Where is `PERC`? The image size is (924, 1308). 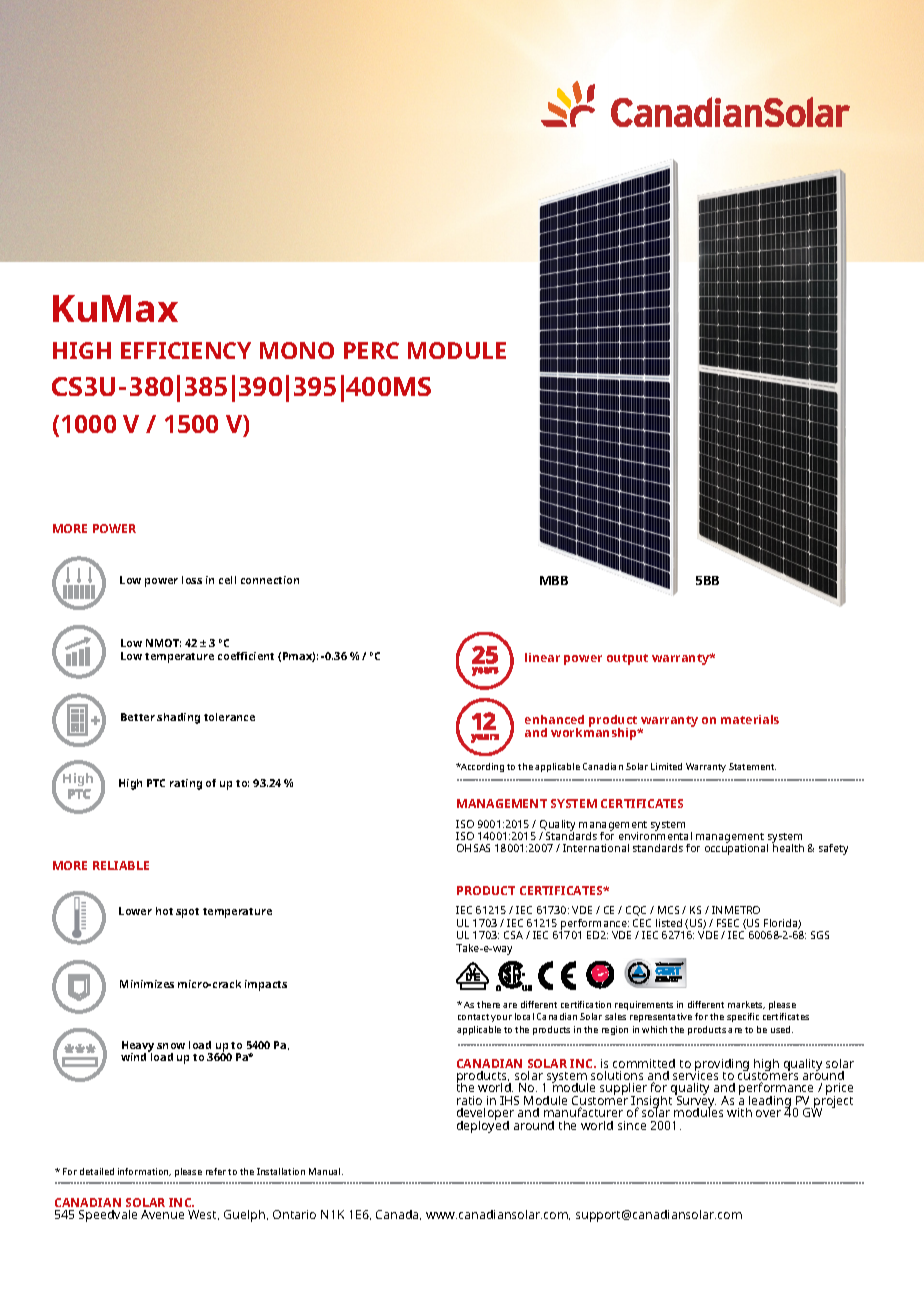
PERC is located at coordinates (371, 350).
